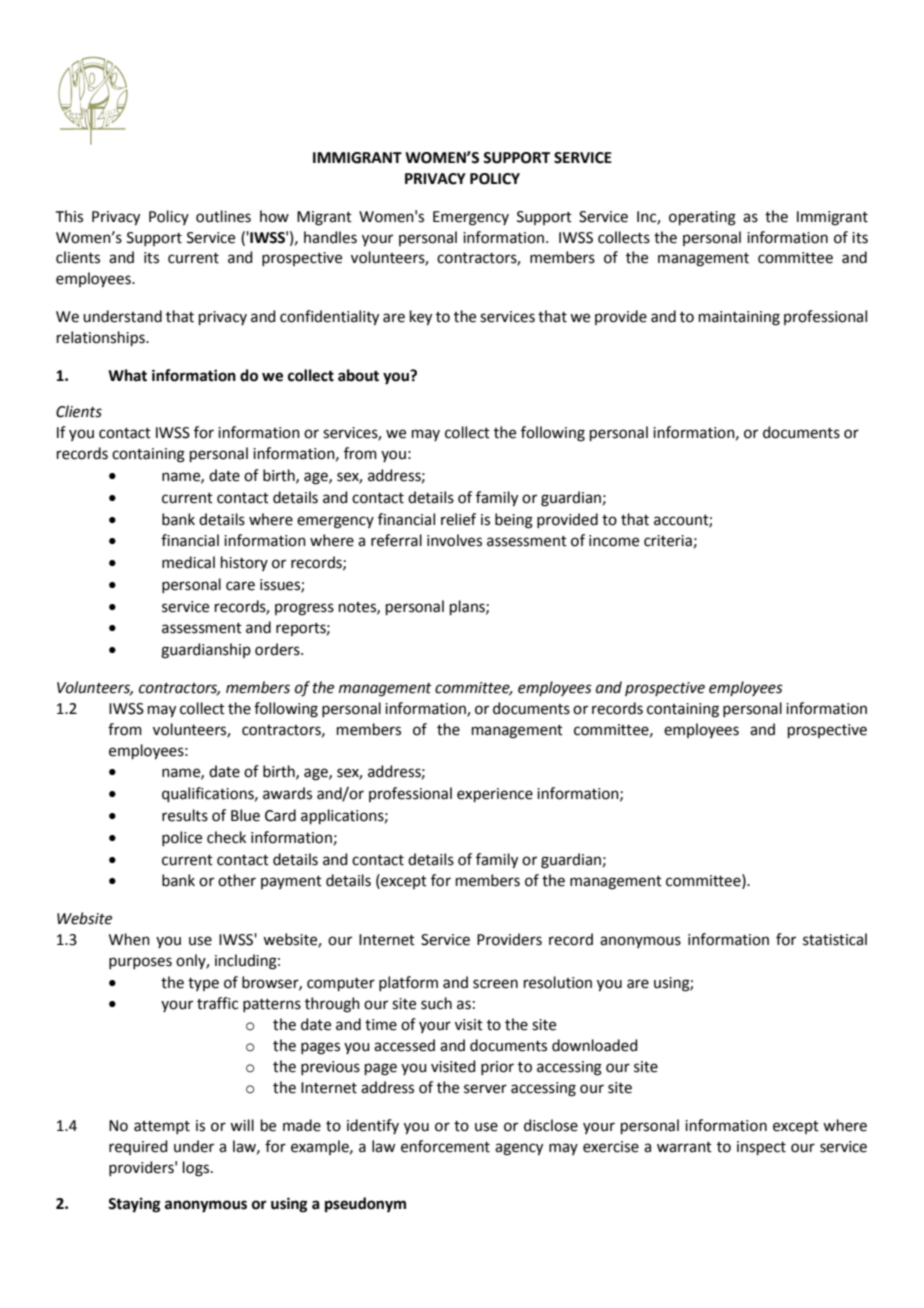 This document has width=924, height=1308. I want to click on logs, so click(196, 1169).
